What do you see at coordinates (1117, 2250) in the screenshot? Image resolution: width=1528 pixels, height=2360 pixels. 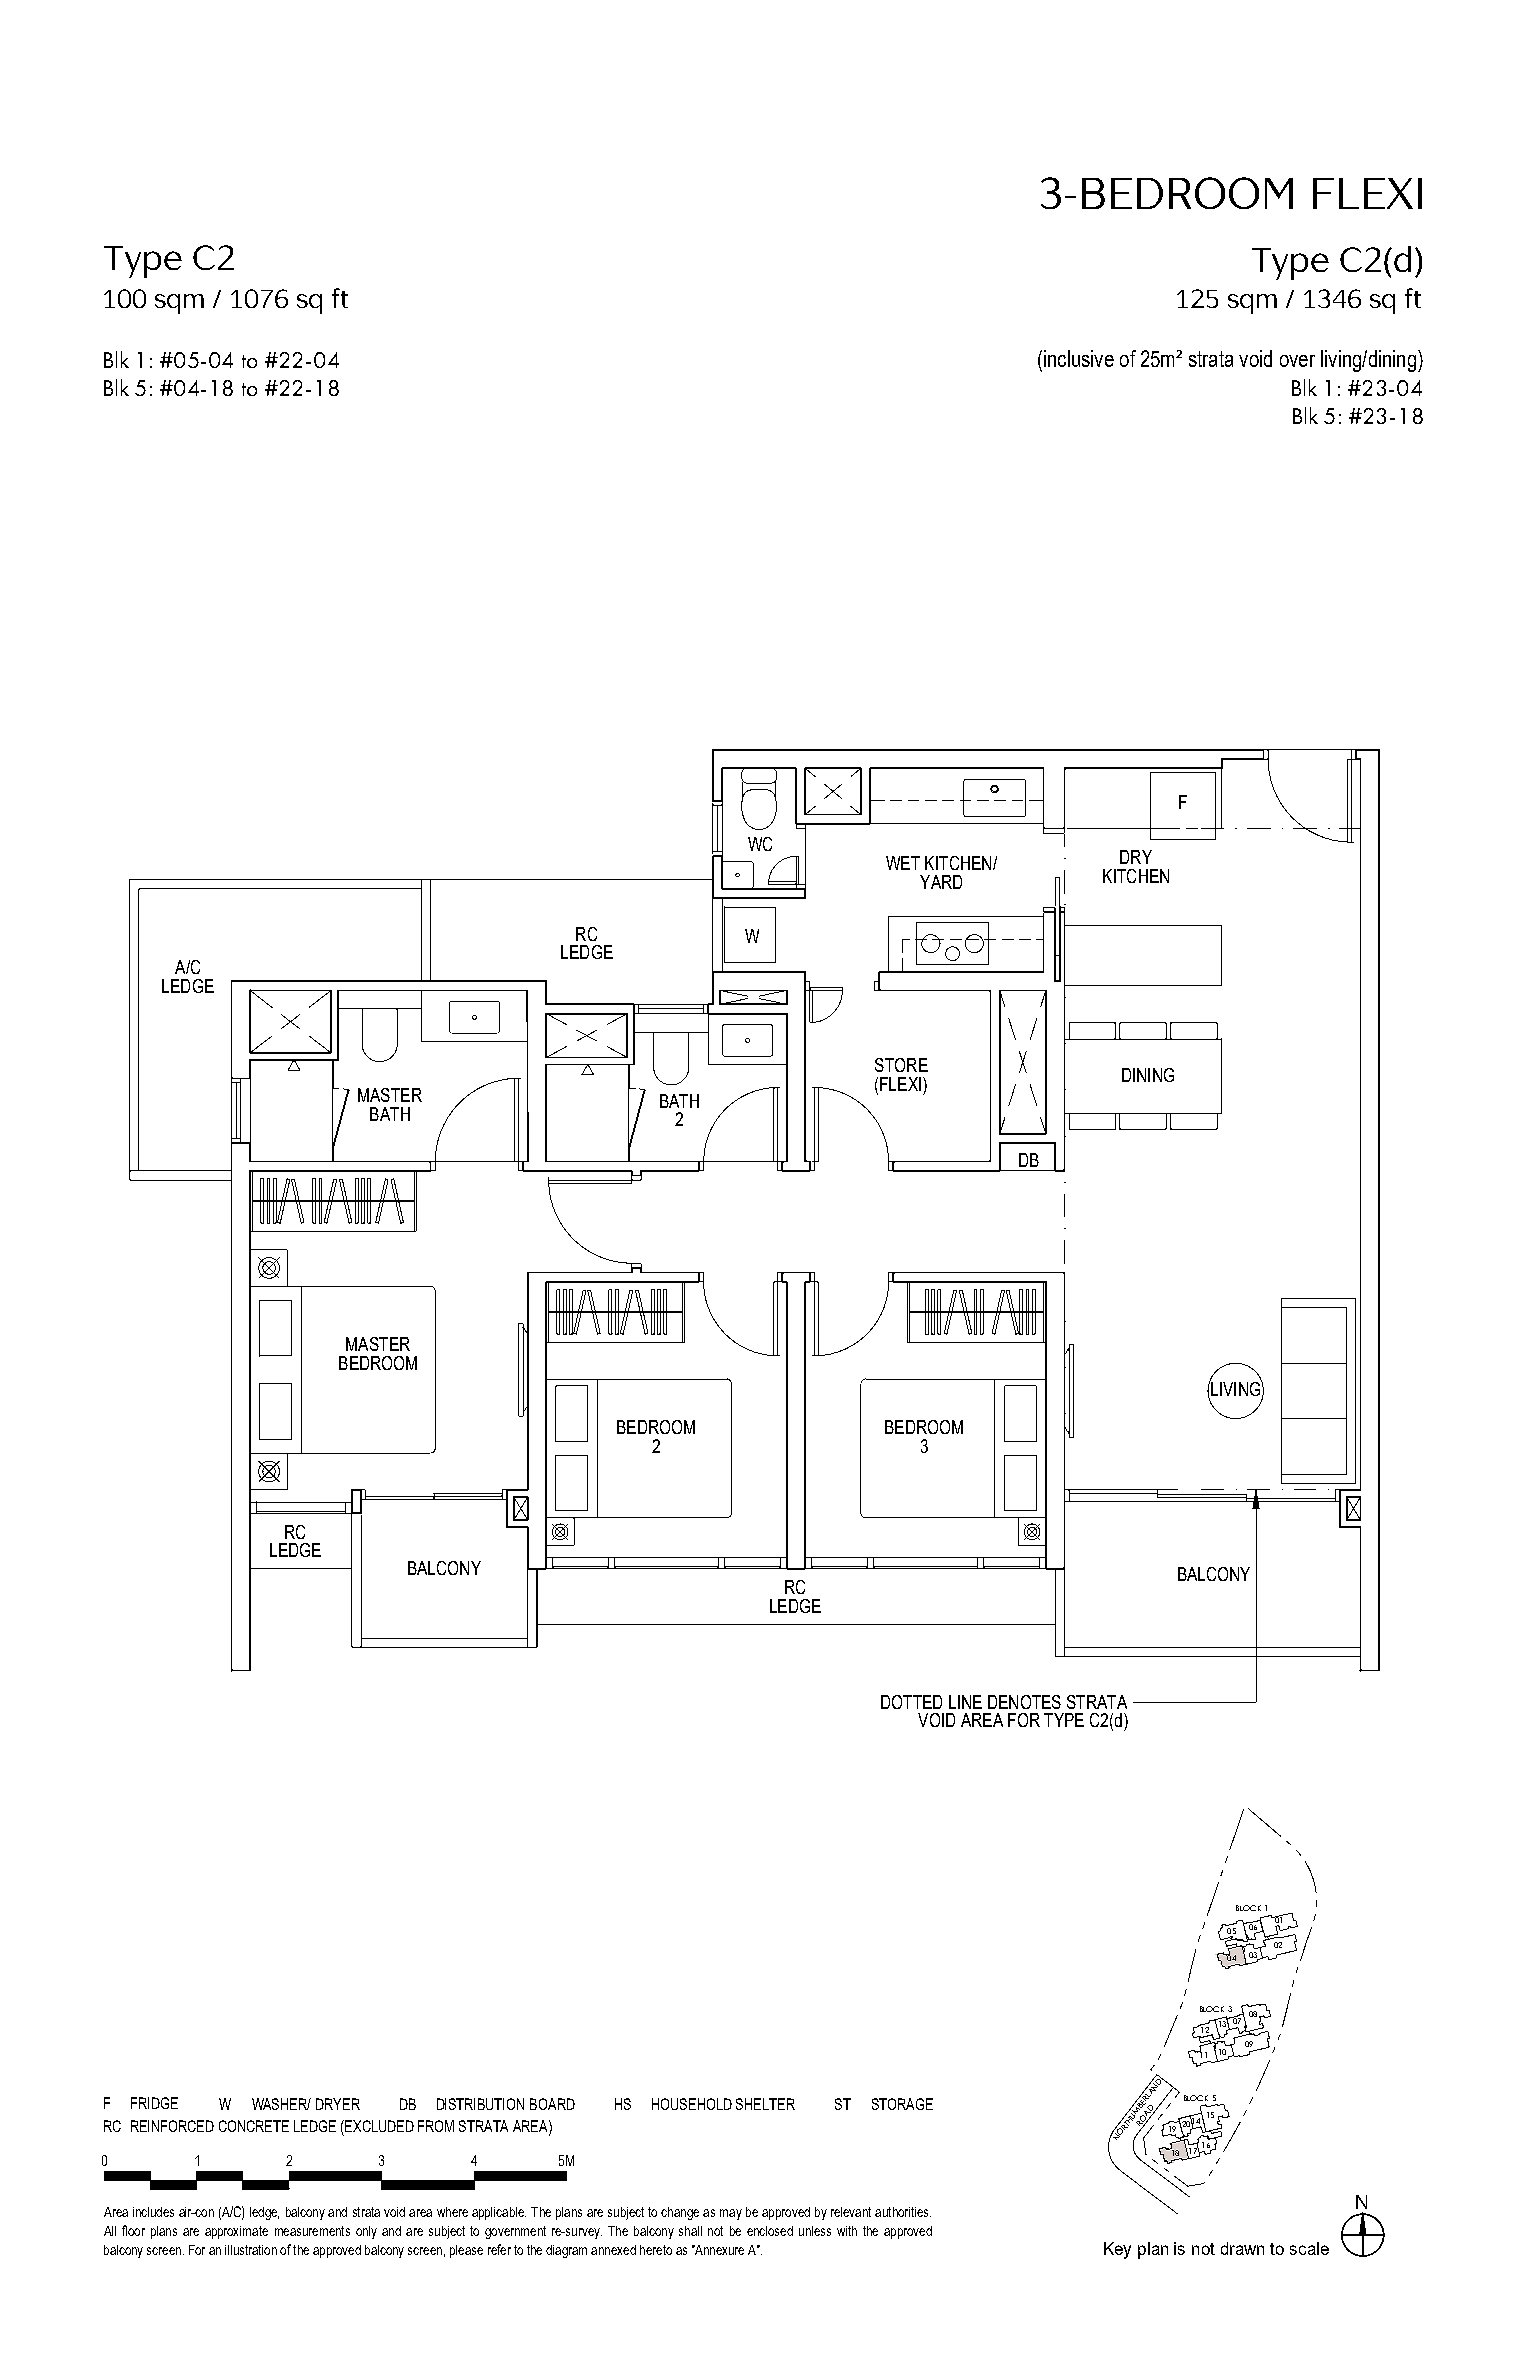 I see `Key` at bounding box center [1117, 2250].
